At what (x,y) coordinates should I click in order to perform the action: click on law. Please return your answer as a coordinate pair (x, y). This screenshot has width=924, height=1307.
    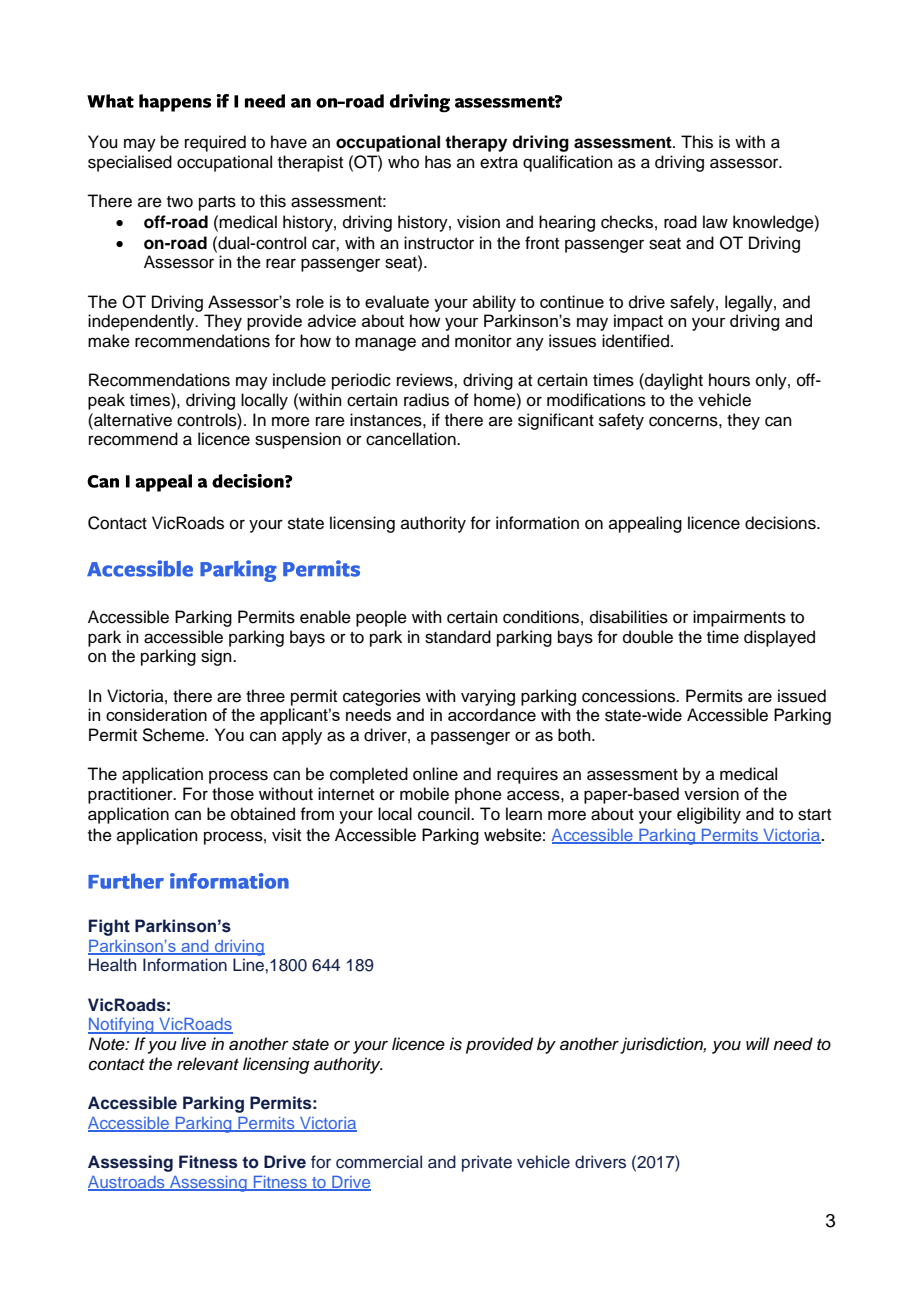
    Looking at the image, I should click on (715, 222).
